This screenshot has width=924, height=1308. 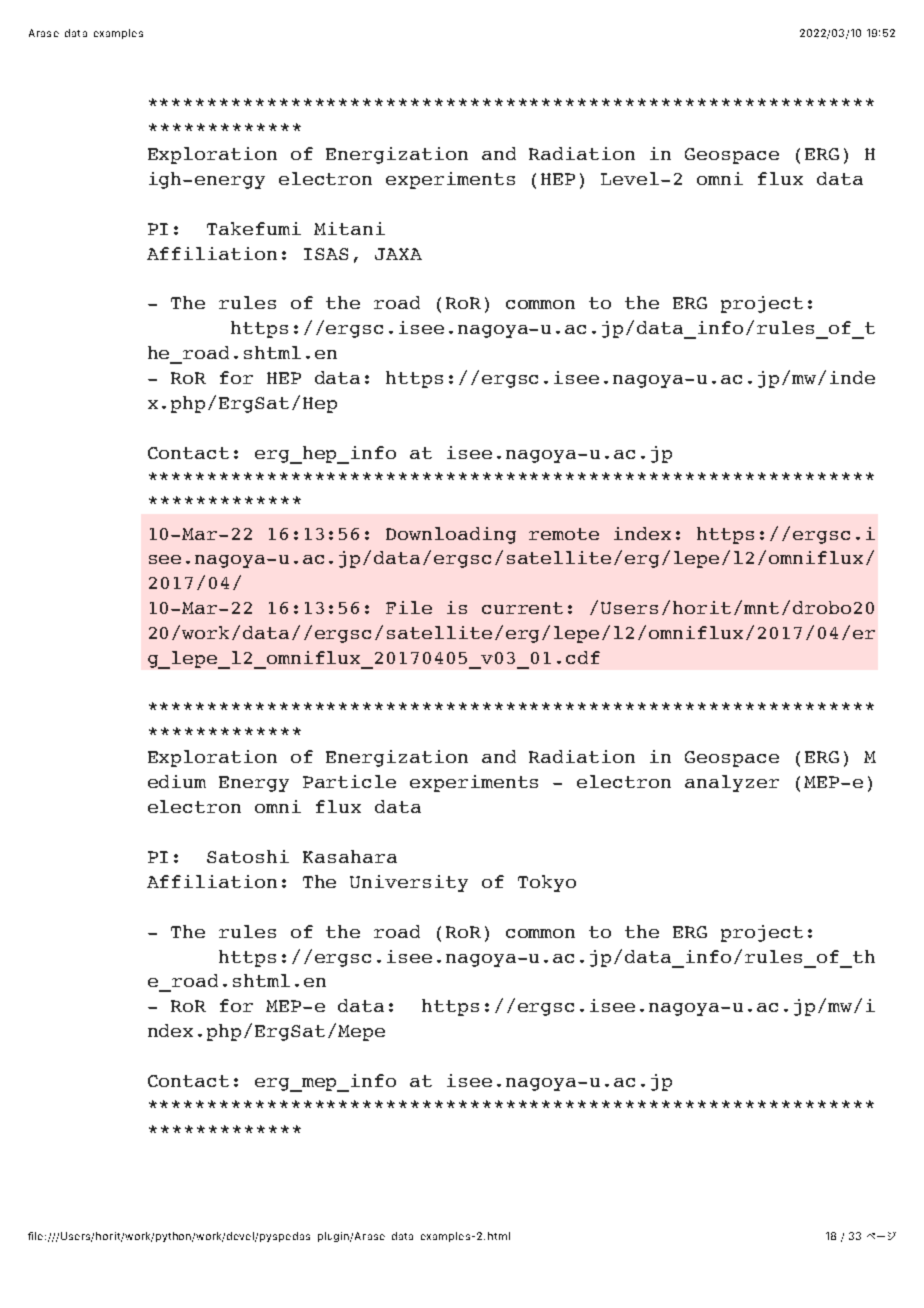 What do you see at coordinates (522, 608) in the screenshot?
I see `current` at bounding box center [522, 608].
